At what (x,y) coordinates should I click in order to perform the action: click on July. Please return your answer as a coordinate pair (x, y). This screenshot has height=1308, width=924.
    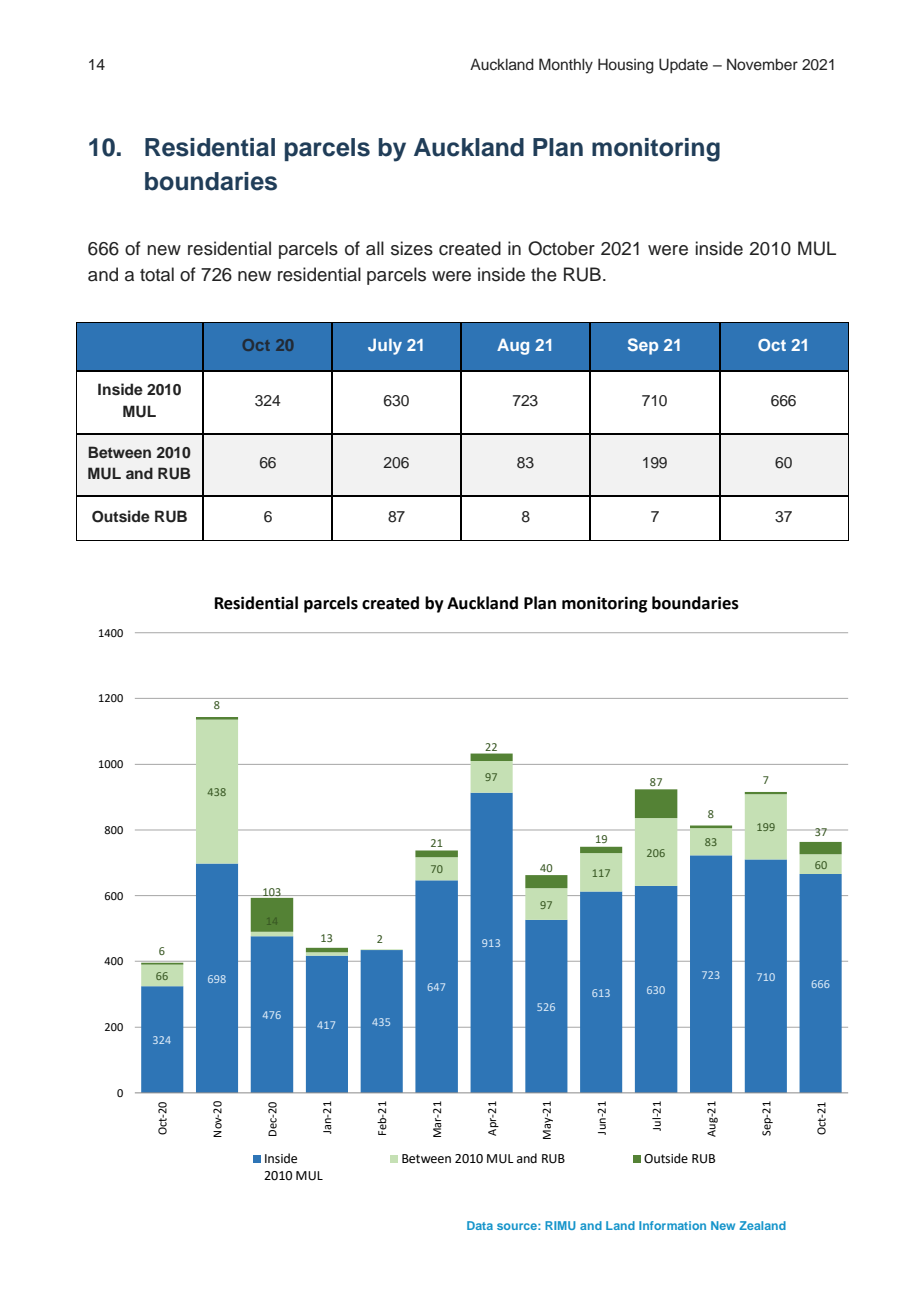
    Looking at the image, I should click on (385, 347).
